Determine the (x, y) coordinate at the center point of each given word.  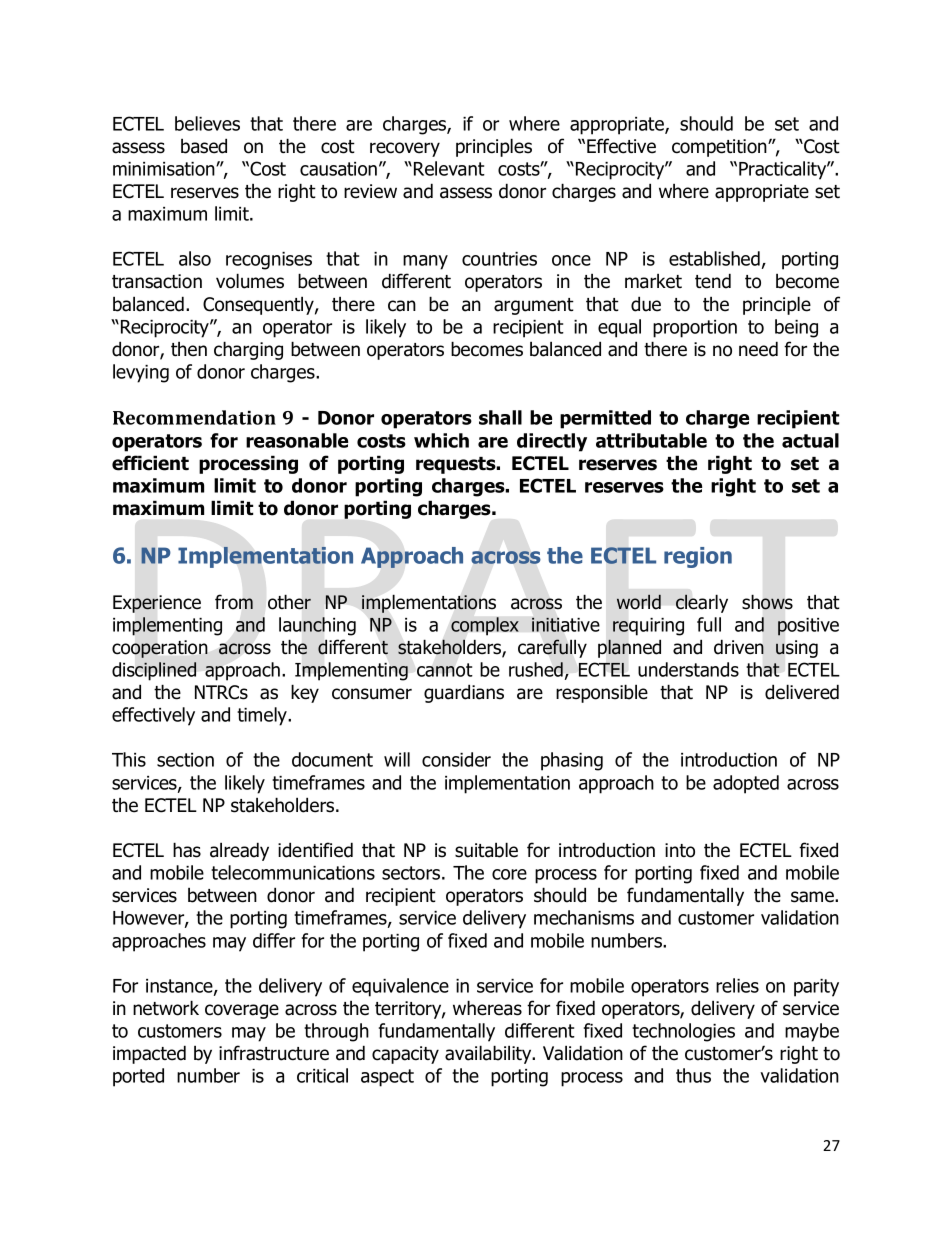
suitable (486, 850)
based (204, 146)
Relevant (449, 168)
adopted (746, 784)
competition (720, 148)
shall (500, 417)
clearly (702, 603)
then (189, 349)
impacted (149, 1054)
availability (489, 1054)
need (758, 349)
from (234, 602)
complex (485, 626)
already (239, 851)
